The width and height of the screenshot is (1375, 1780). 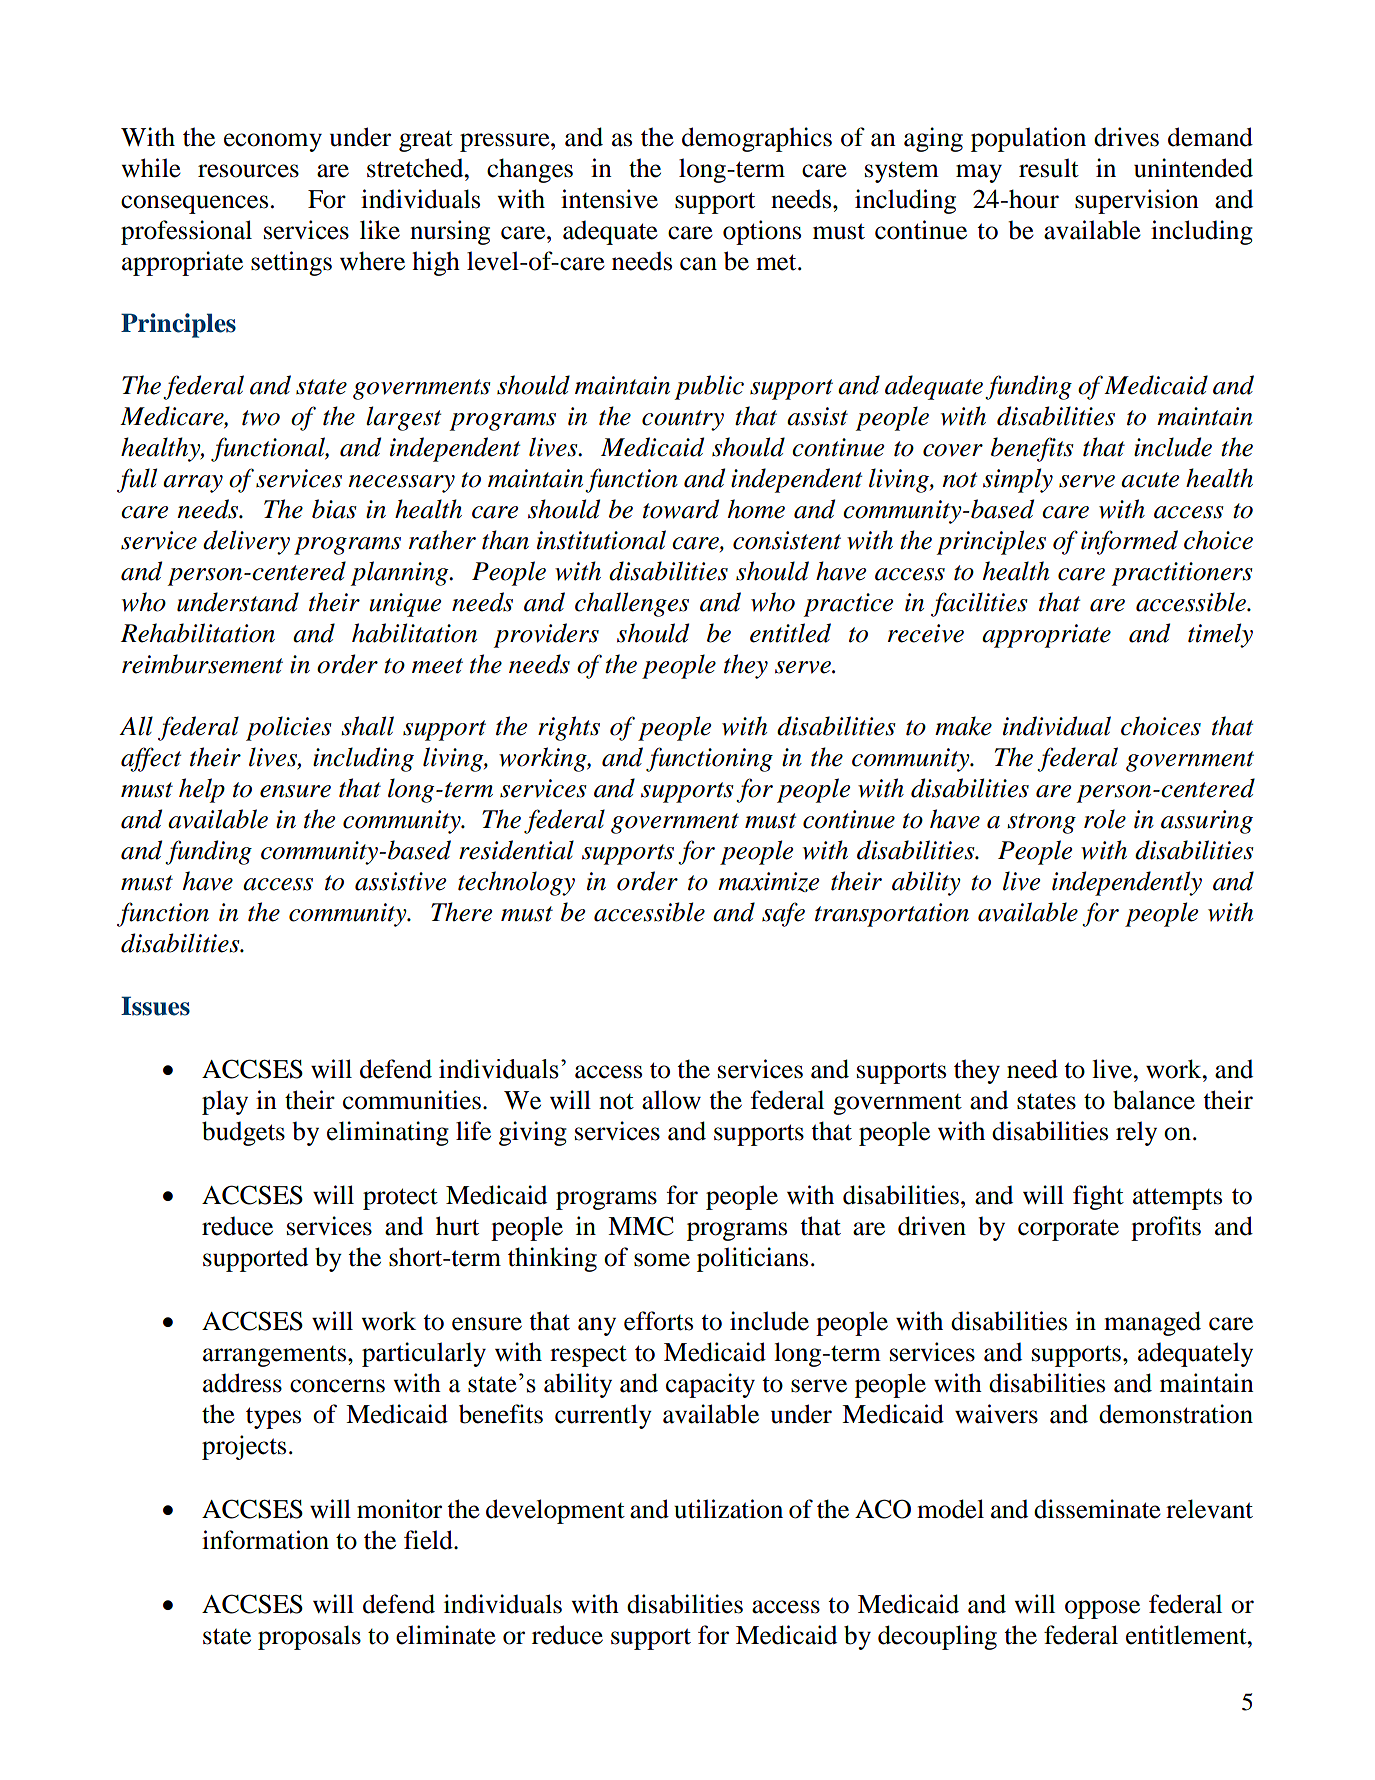 What do you see at coordinates (569, 728) in the screenshot?
I see `rights` at bounding box center [569, 728].
